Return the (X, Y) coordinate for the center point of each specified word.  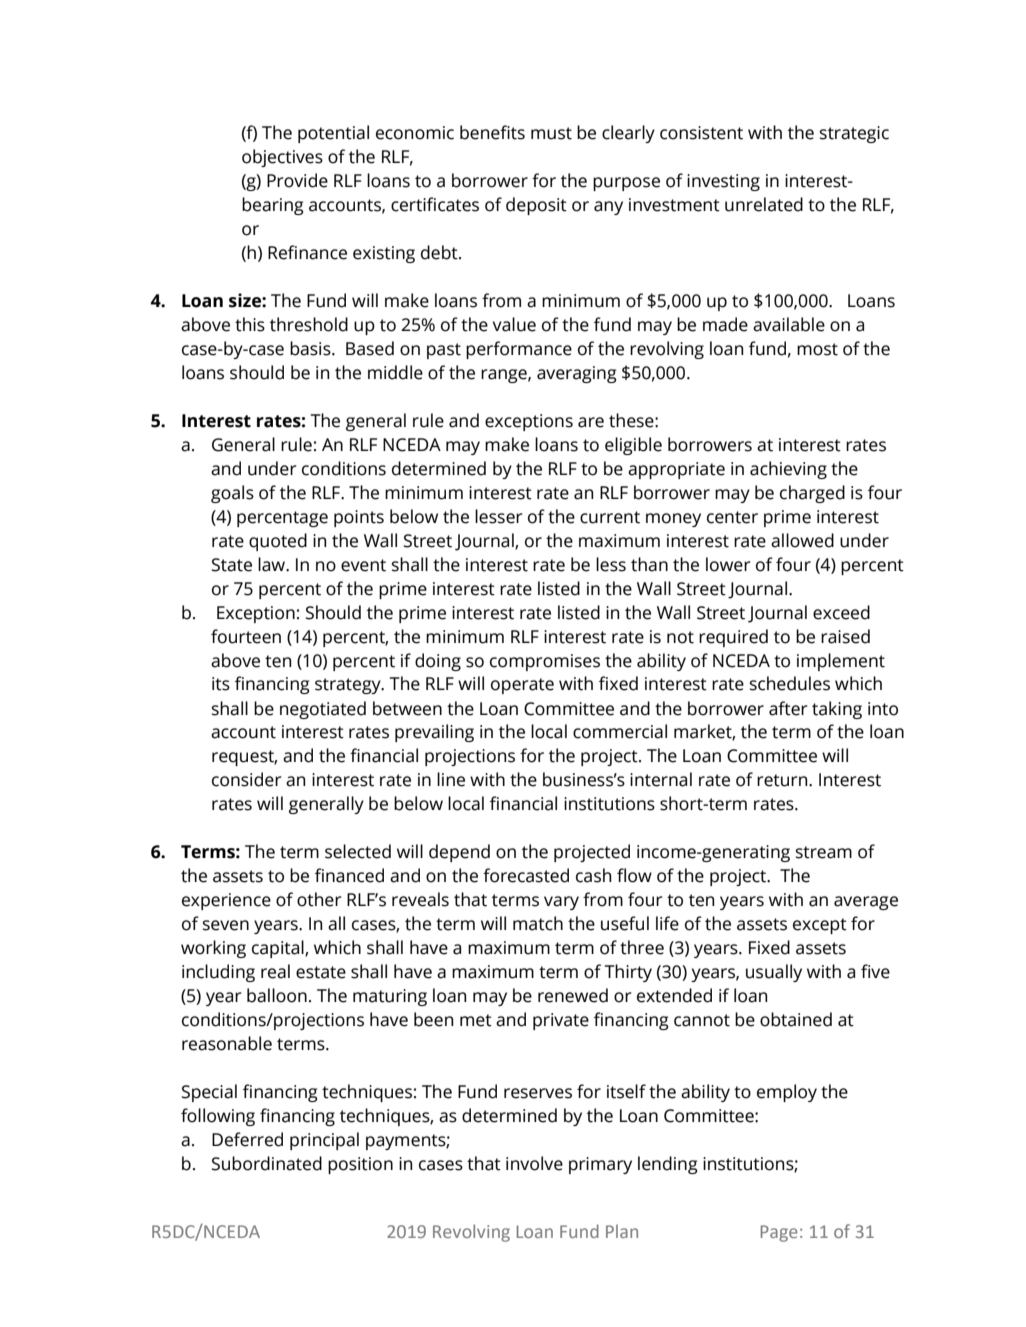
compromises (545, 662)
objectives (282, 158)
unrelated (764, 204)
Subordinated (267, 1163)
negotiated (323, 710)
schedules (790, 683)
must (551, 133)
